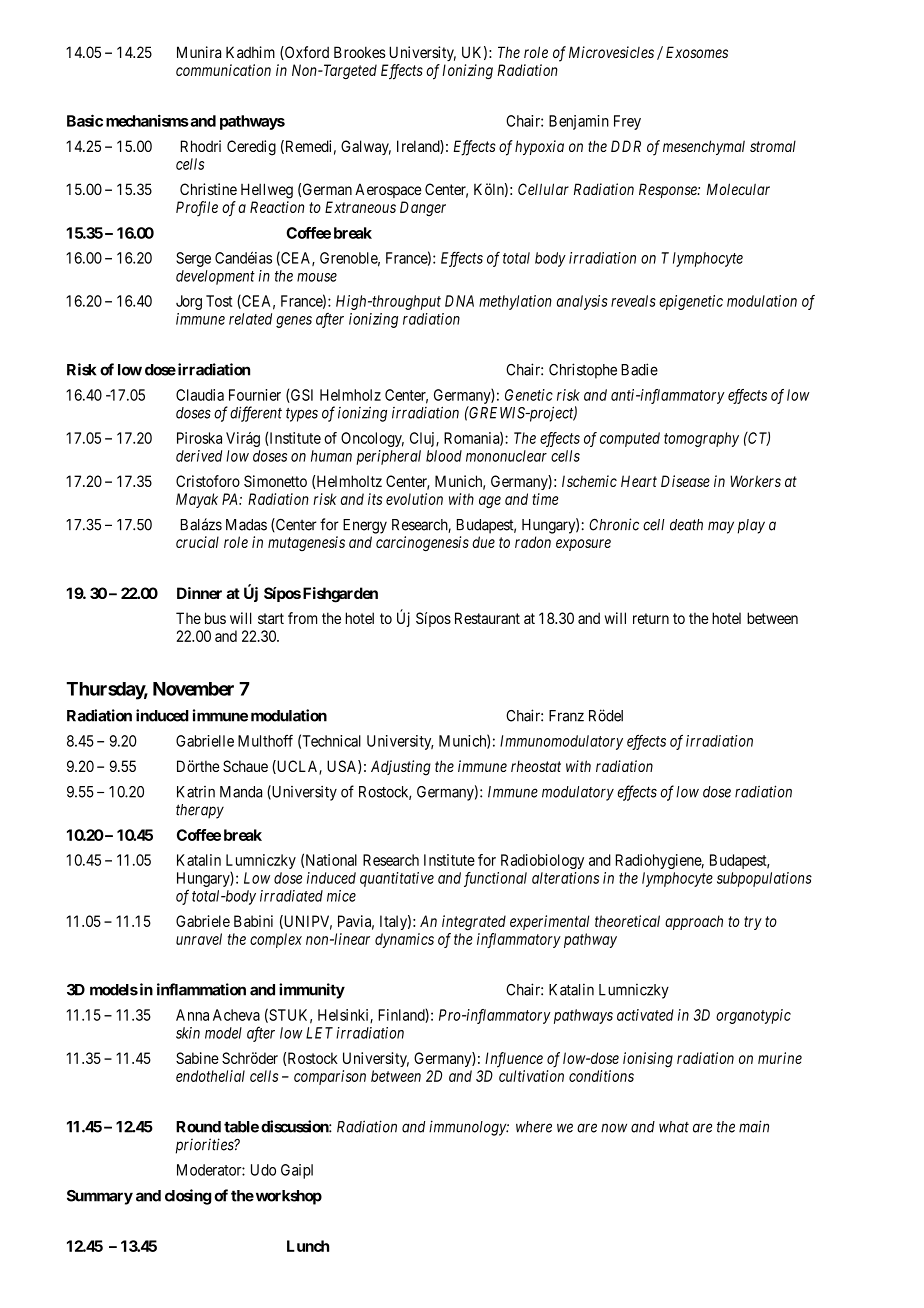 The width and height of the page is (924, 1308). What do you see at coordinates (401, 768) in the page?
I see `Adjusting` at bounding box center [401, 768].
